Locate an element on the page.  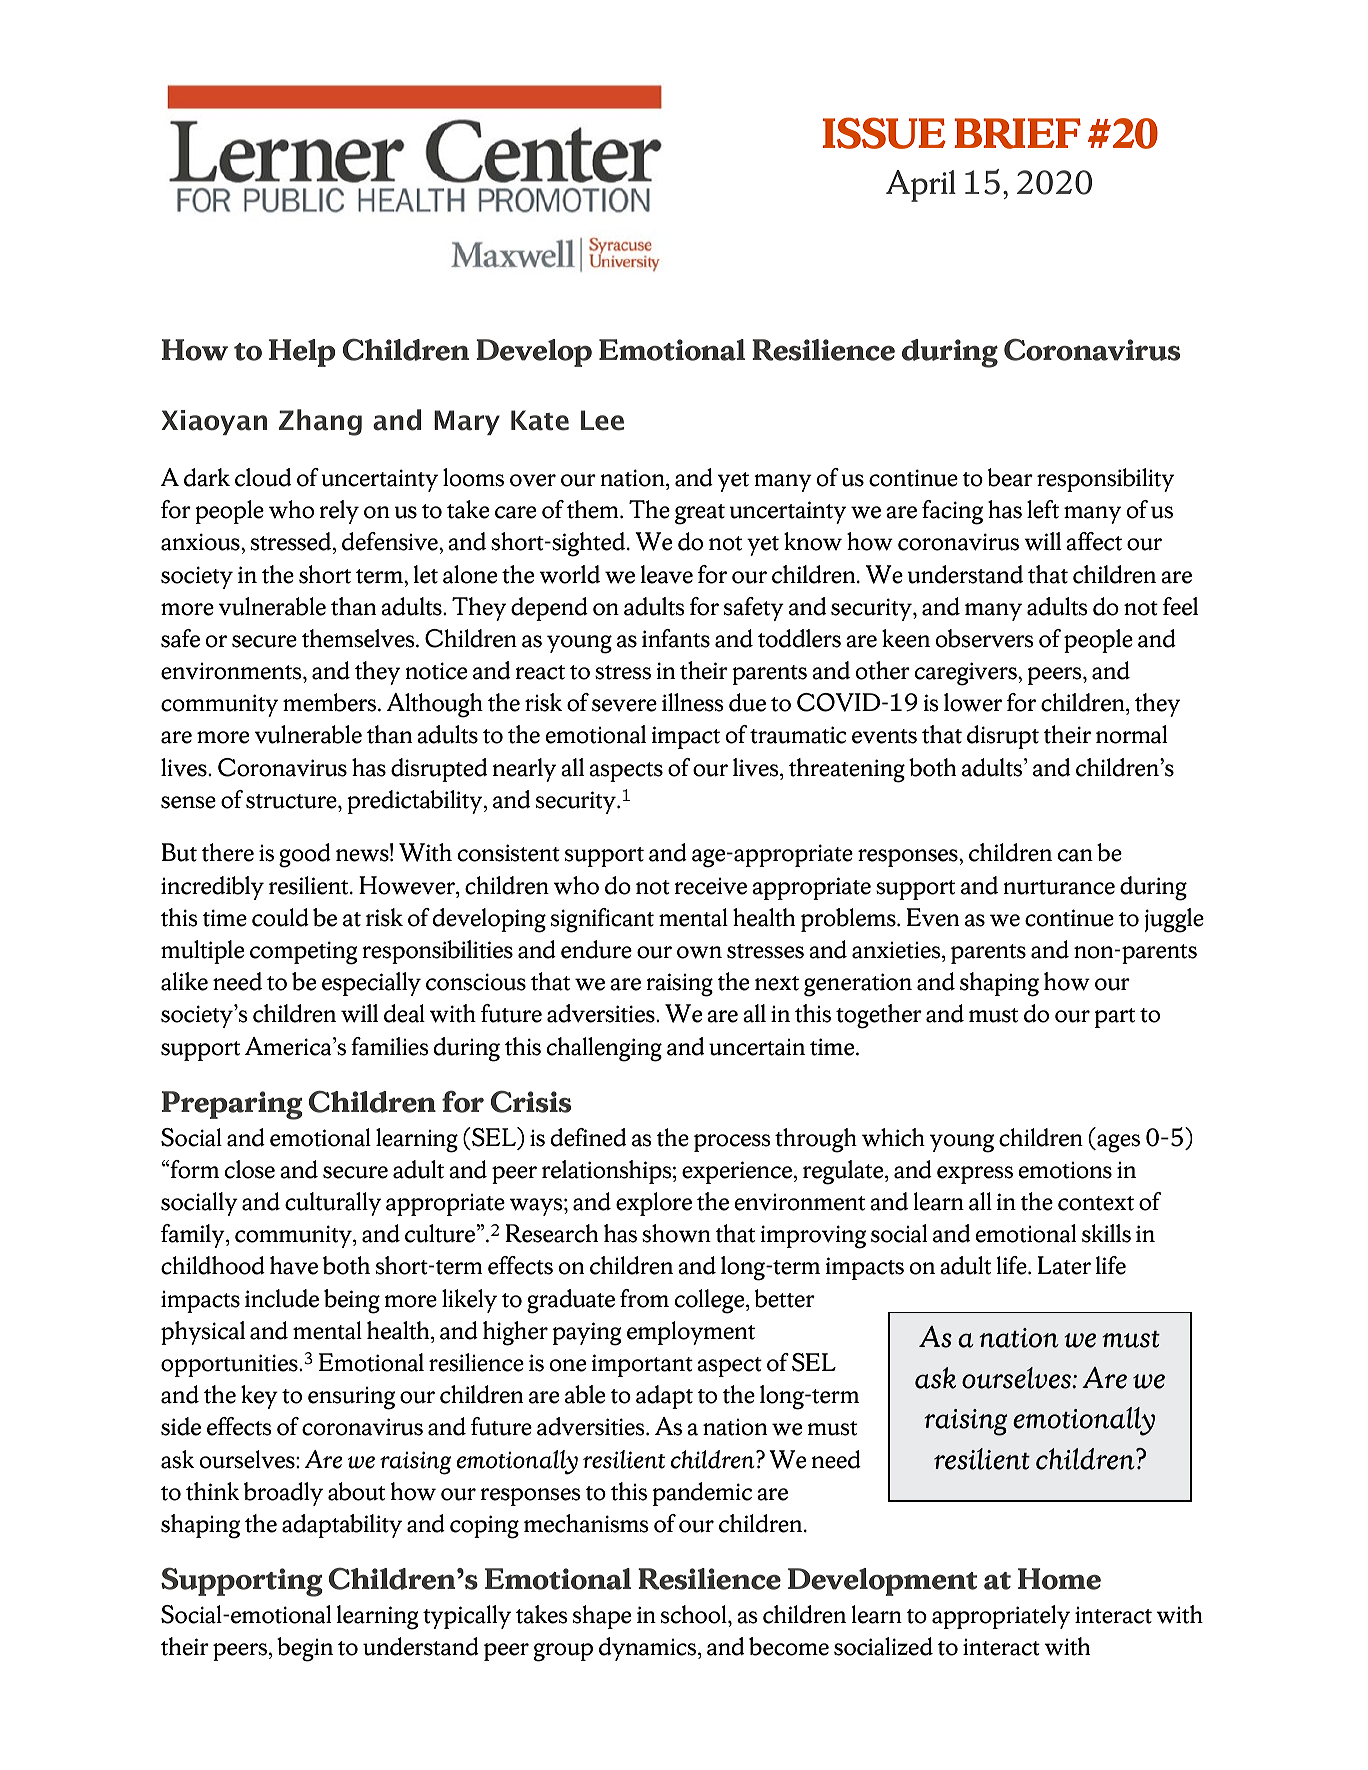
juggle is located at coordinates (1174, 920).
